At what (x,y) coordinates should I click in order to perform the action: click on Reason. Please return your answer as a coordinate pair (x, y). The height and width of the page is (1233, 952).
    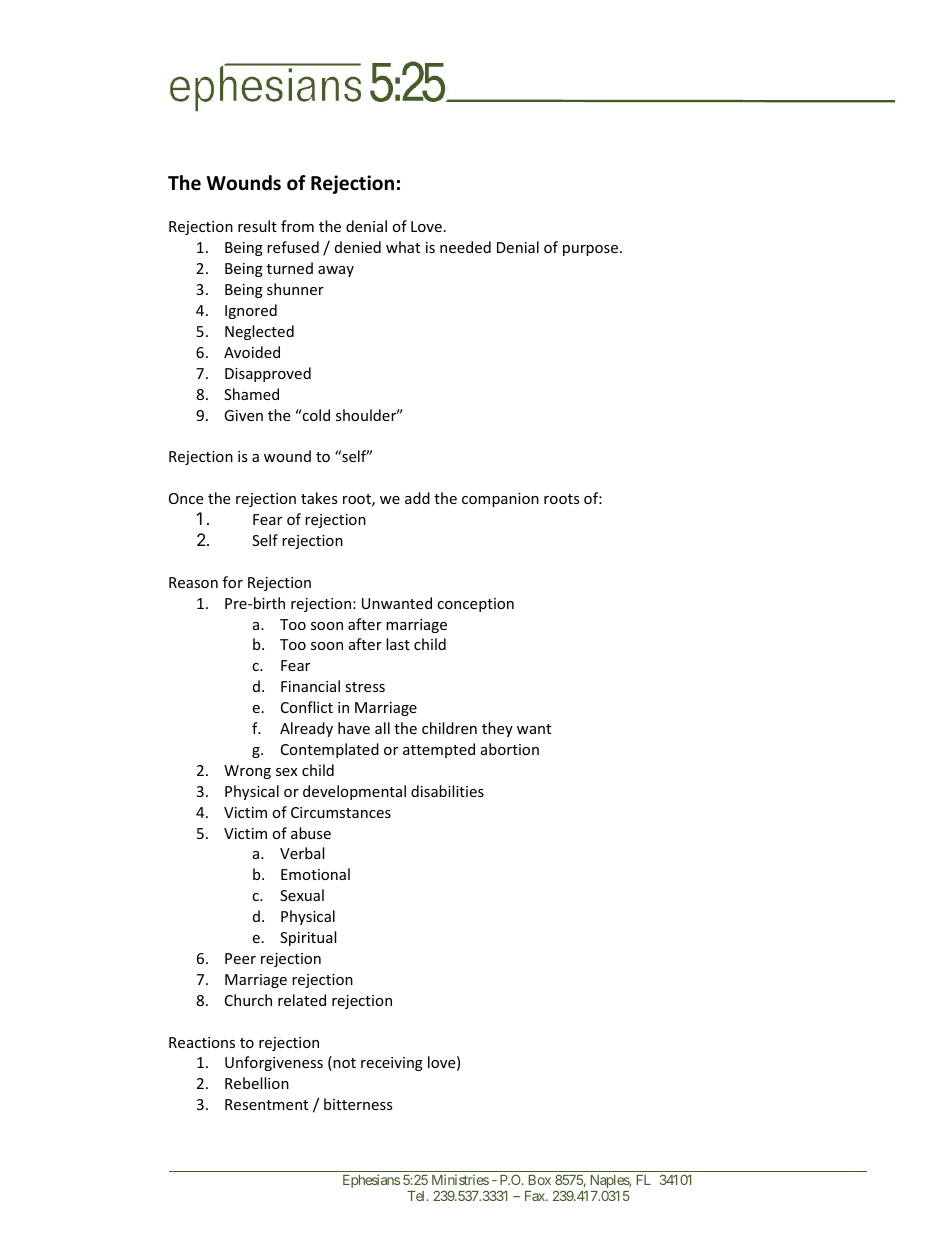
    Looking at the image, I should click on (193, 582).
